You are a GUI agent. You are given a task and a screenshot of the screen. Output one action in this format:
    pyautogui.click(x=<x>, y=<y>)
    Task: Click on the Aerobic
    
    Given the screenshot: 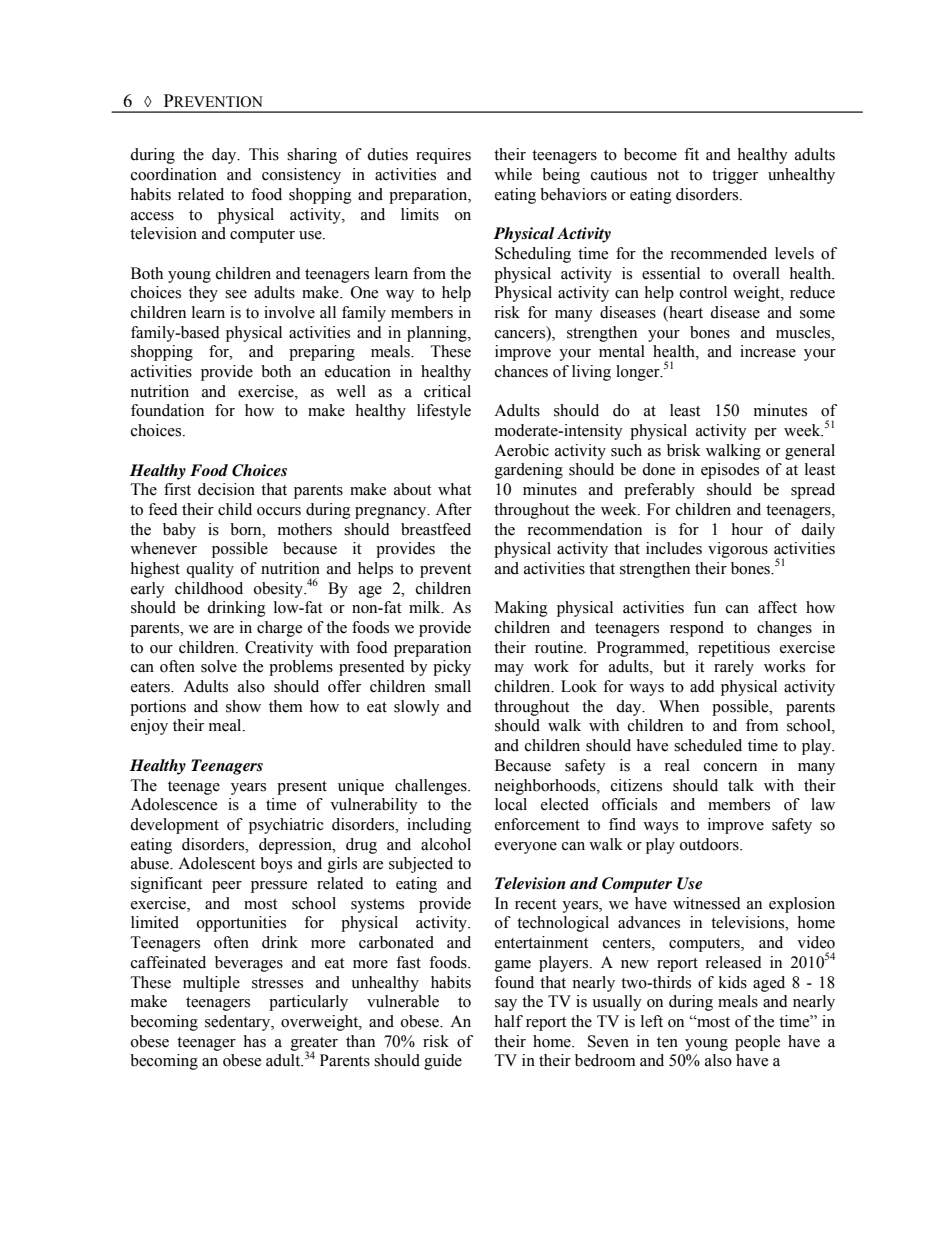 What is the action you would take?
    pyautogui.click(x=521, y=450)
